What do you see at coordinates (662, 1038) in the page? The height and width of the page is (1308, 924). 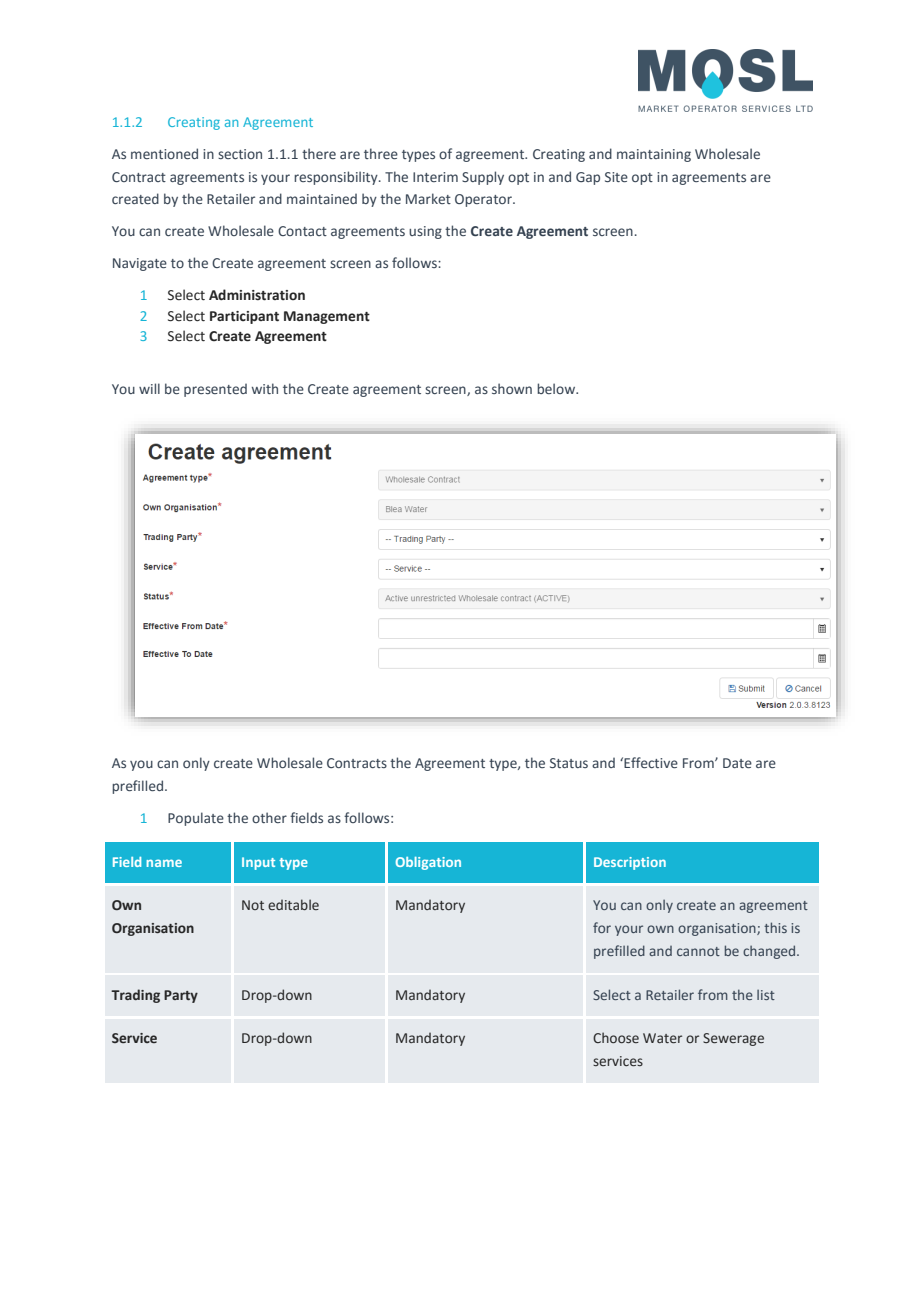 I see `Water` at bounding box center [662, 1038].
